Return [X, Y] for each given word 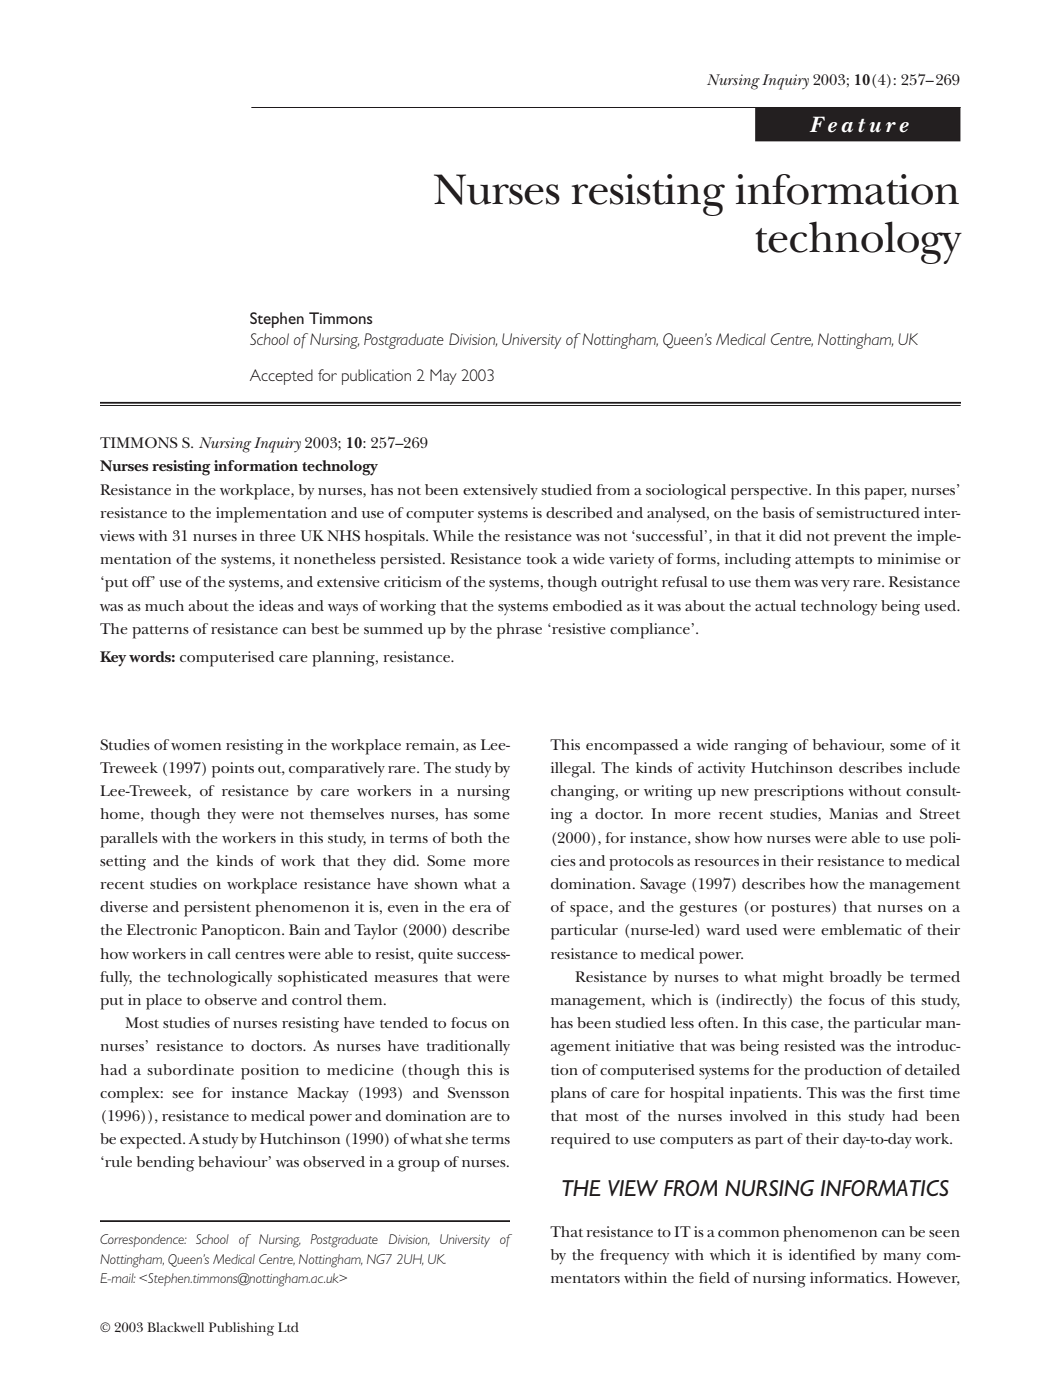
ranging [761, 747]
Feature [859, 124]
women [196, 746]
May [443, 377]
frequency [634, 1257]
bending [166, 1164]
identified [822, 1254]
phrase [519, 631]
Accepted [281, 377]
